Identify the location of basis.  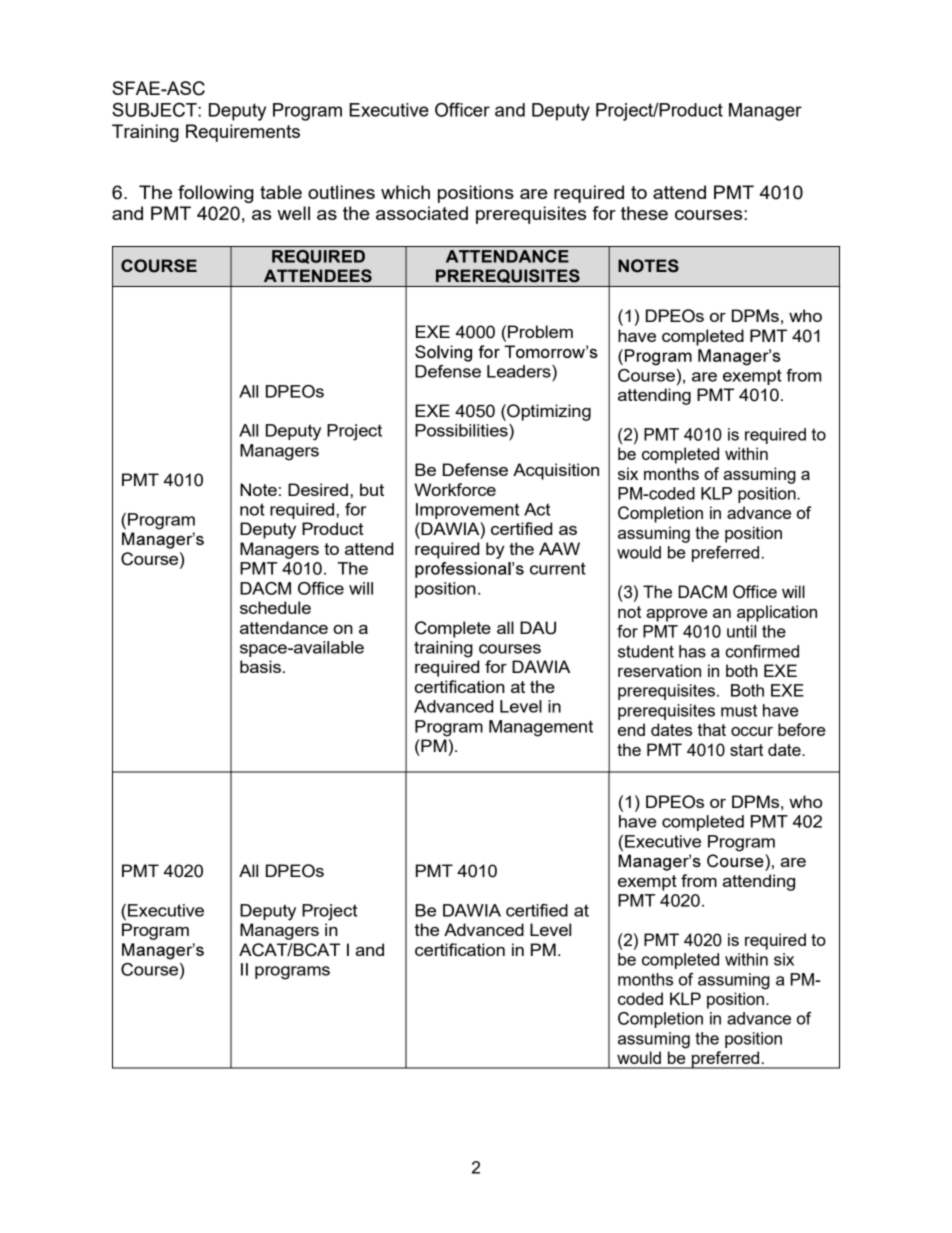
(260, 666).
